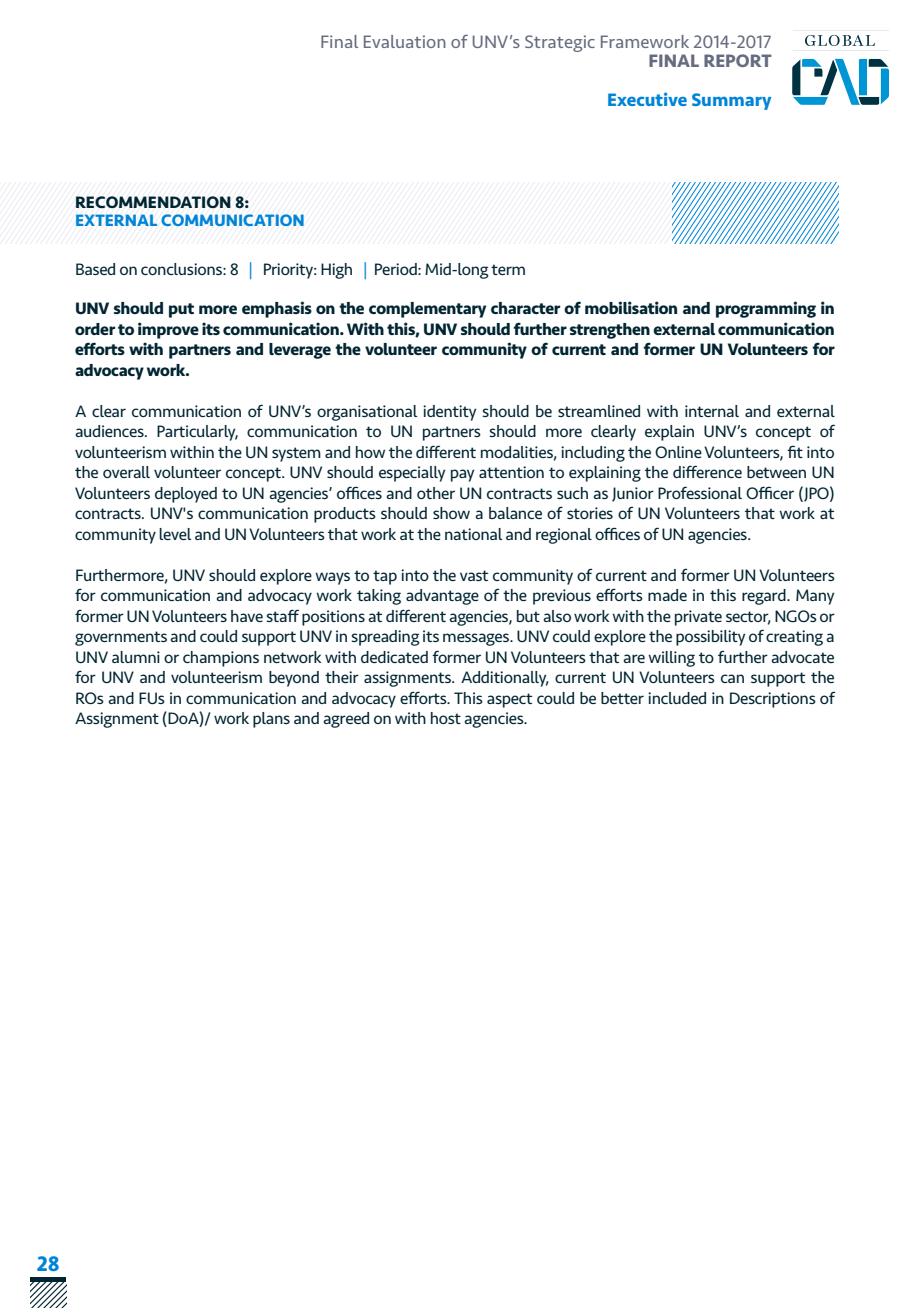 This screenshot has width=924, height=1308. Describe the element at coordinates (181, 310) in the screenshot. I see `put` at that location.
